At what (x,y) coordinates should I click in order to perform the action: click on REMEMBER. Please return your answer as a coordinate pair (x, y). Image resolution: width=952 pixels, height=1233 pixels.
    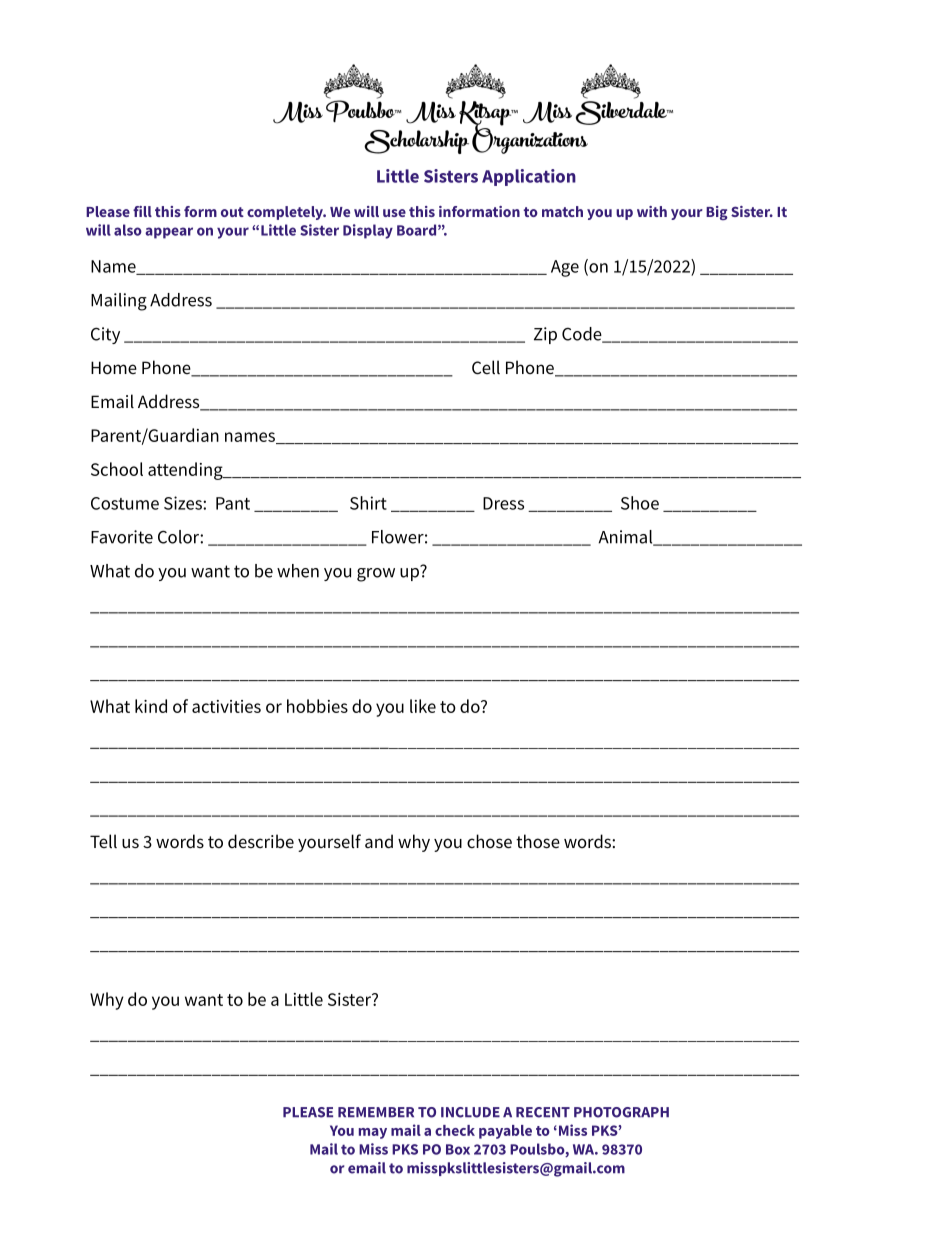
    Looking at the image, I should click on (376, 1112).
